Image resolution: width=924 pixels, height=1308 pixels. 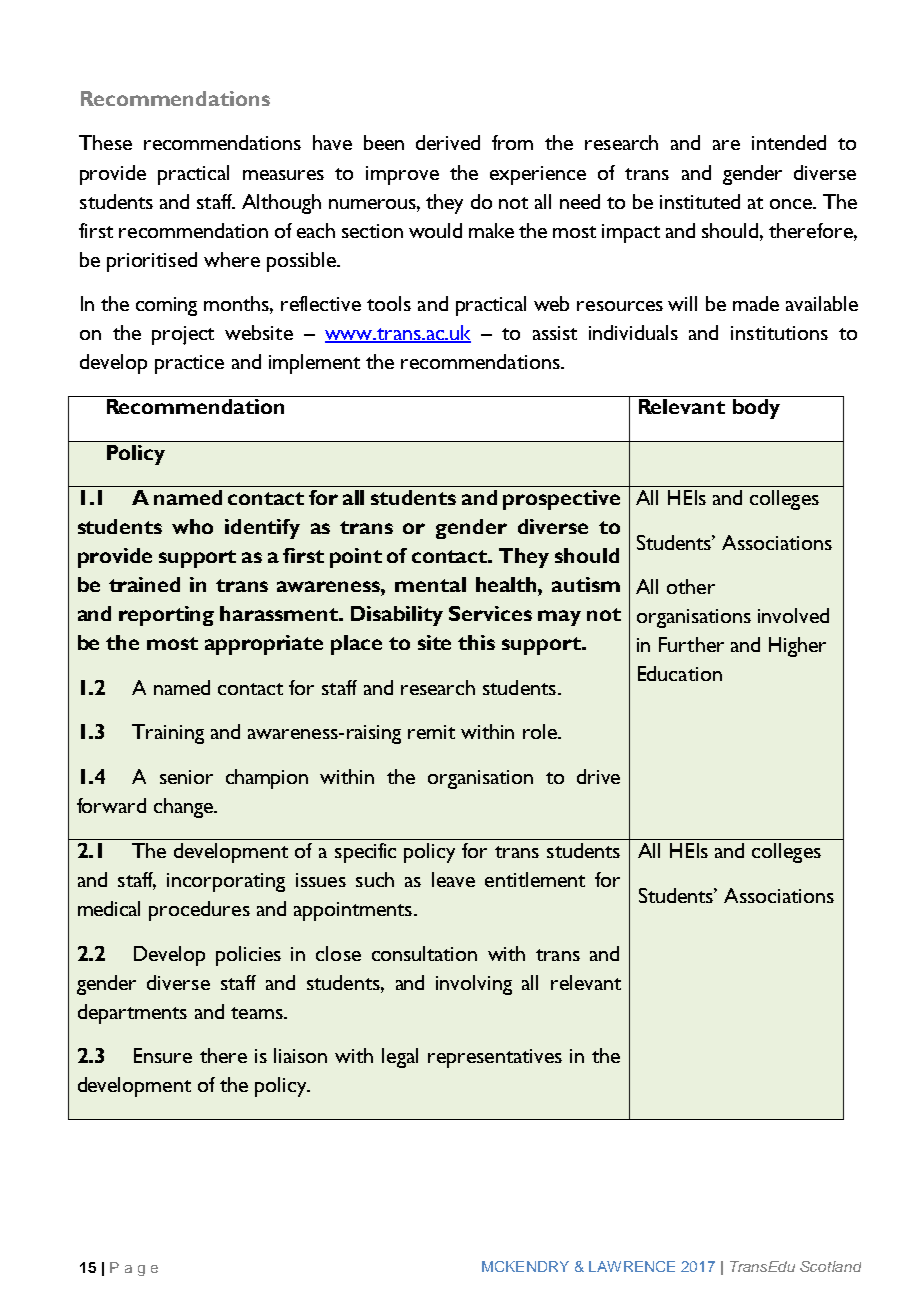 I want to click on Training, so click(x=168, y=734).
